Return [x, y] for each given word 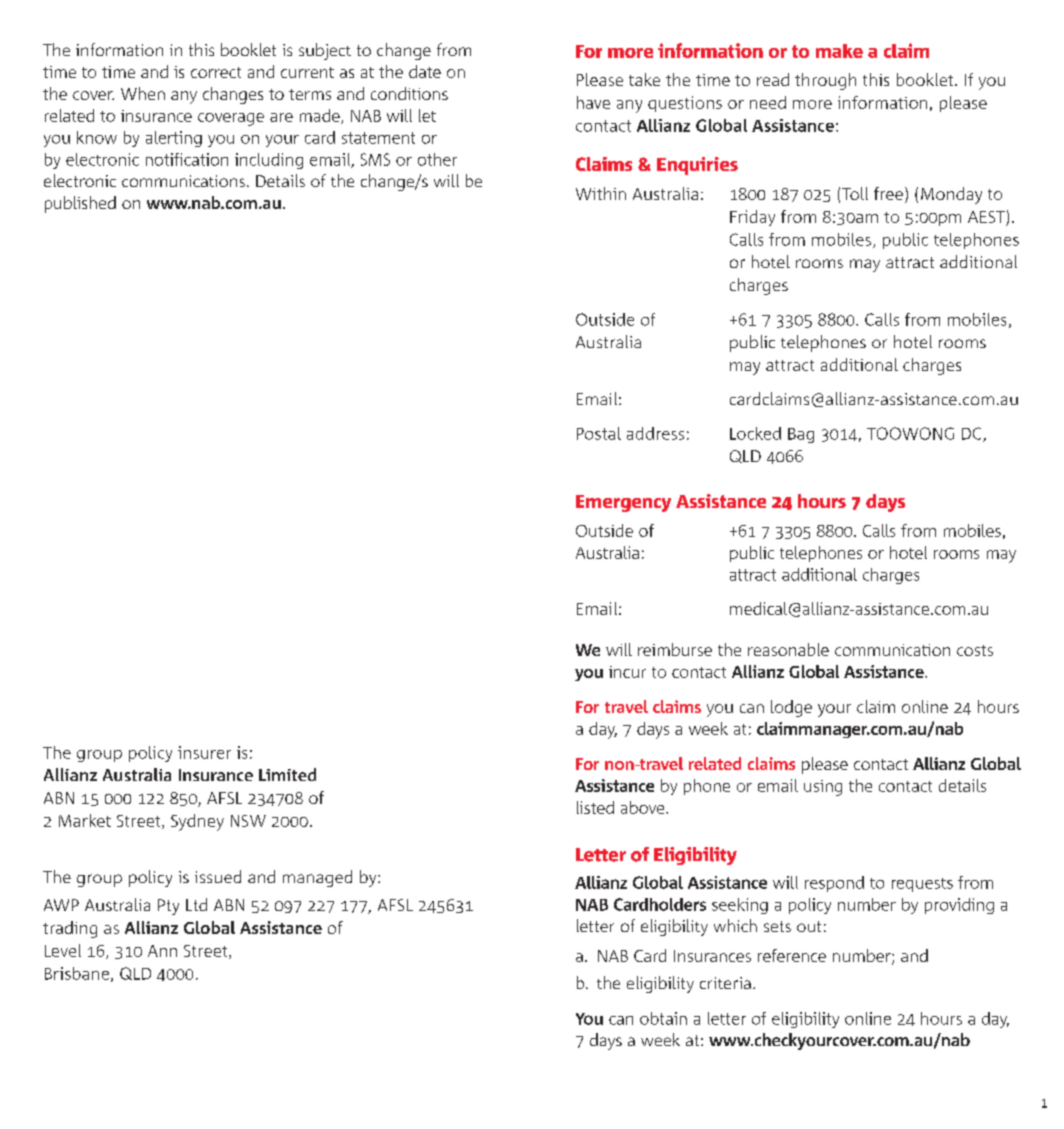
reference [792, 955]
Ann [162, 951]
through [825, 81]
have [593, 102]
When [143, 93]
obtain [663, 1018]
